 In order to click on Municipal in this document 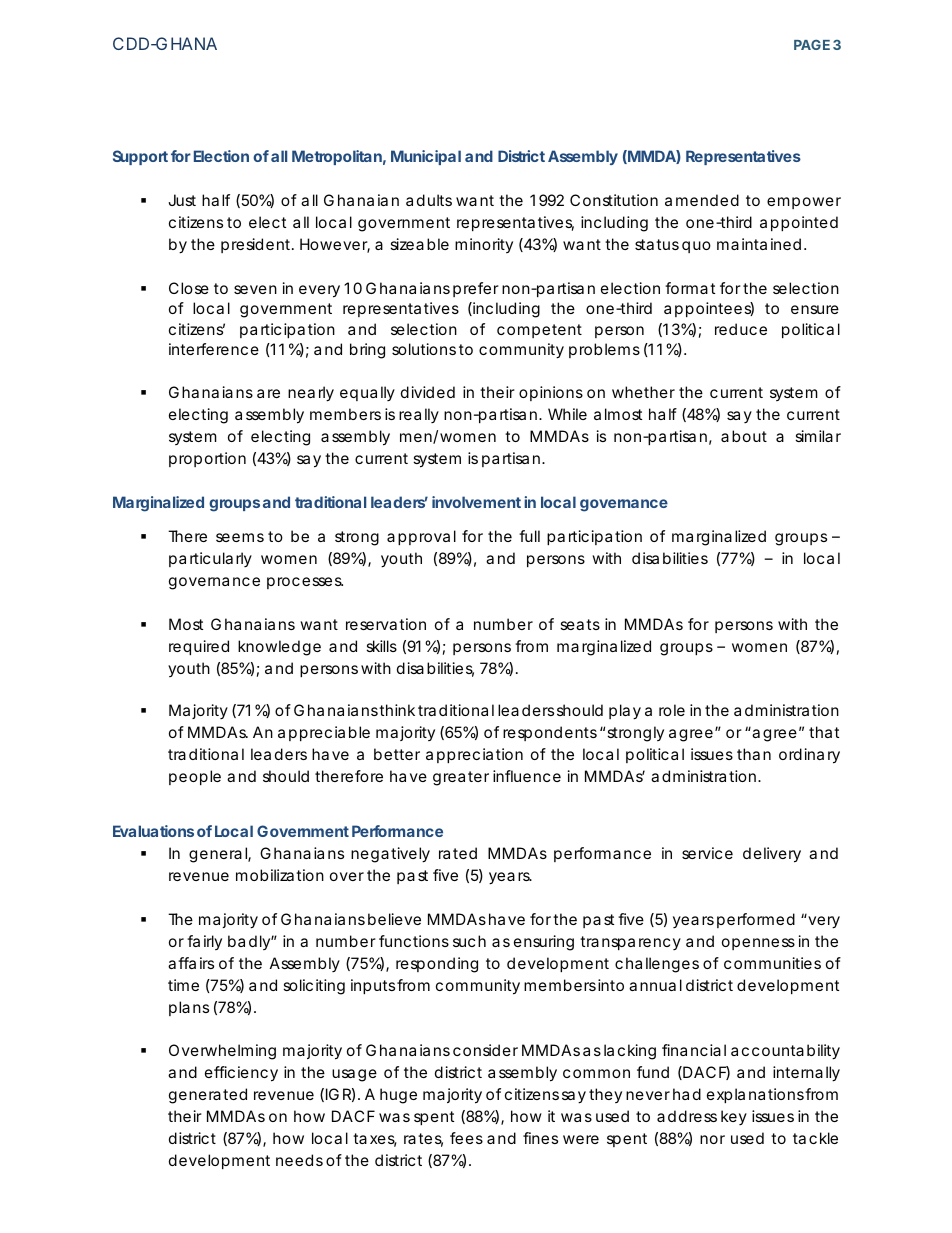, I will do `click(426, 157)`.
